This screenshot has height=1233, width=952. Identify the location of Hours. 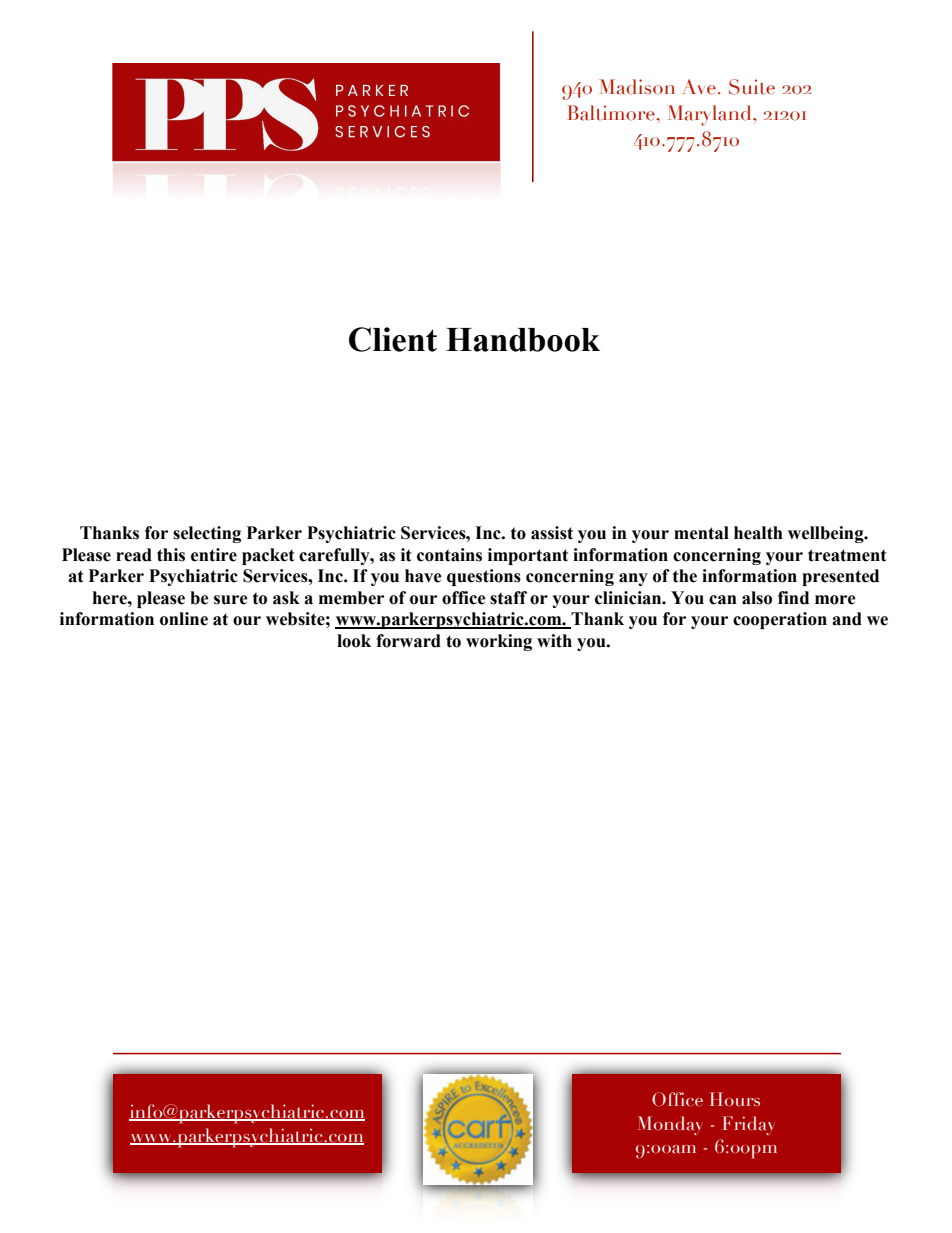
(735, 1099).
